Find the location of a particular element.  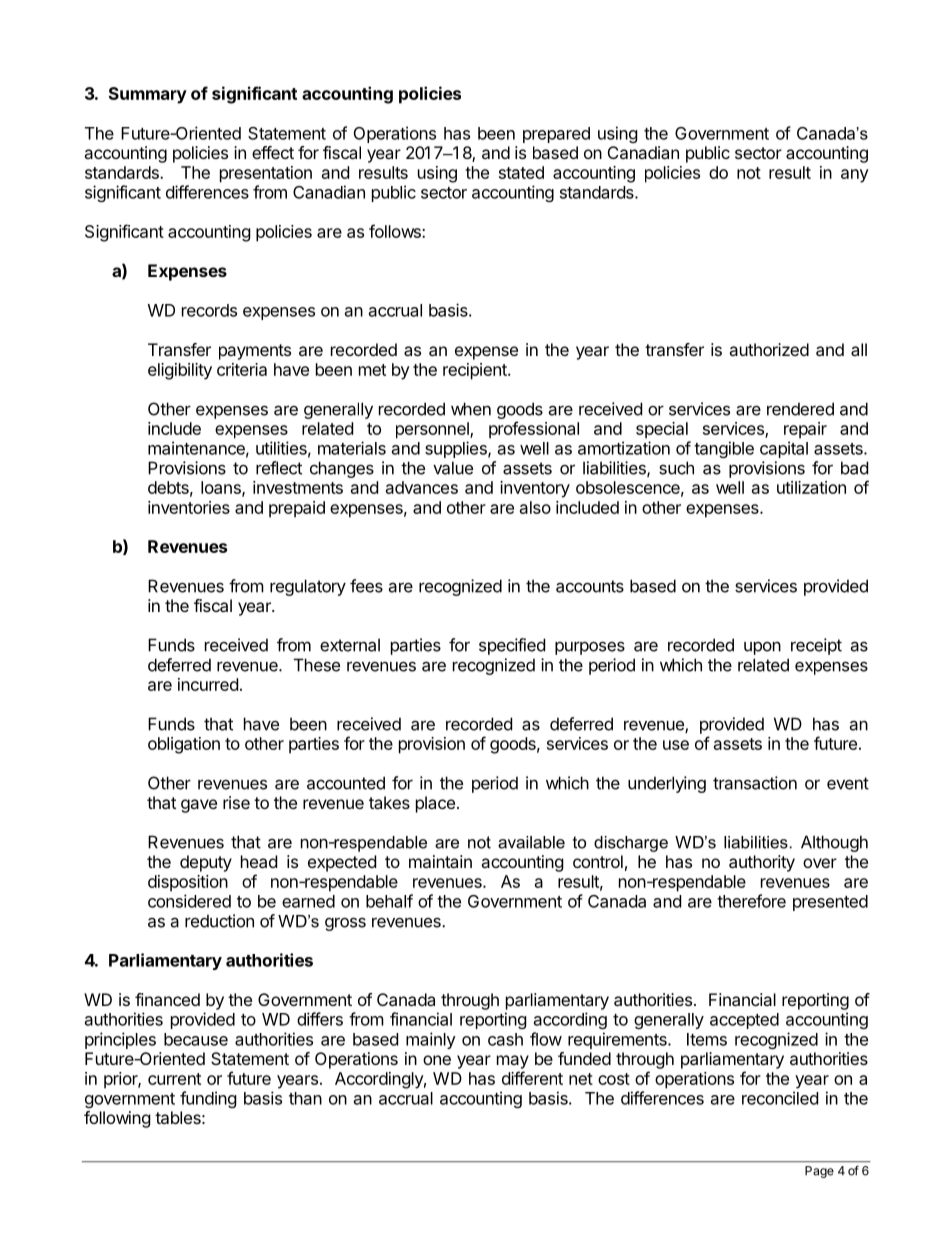

Summary is located at coordinates (148, 95).
